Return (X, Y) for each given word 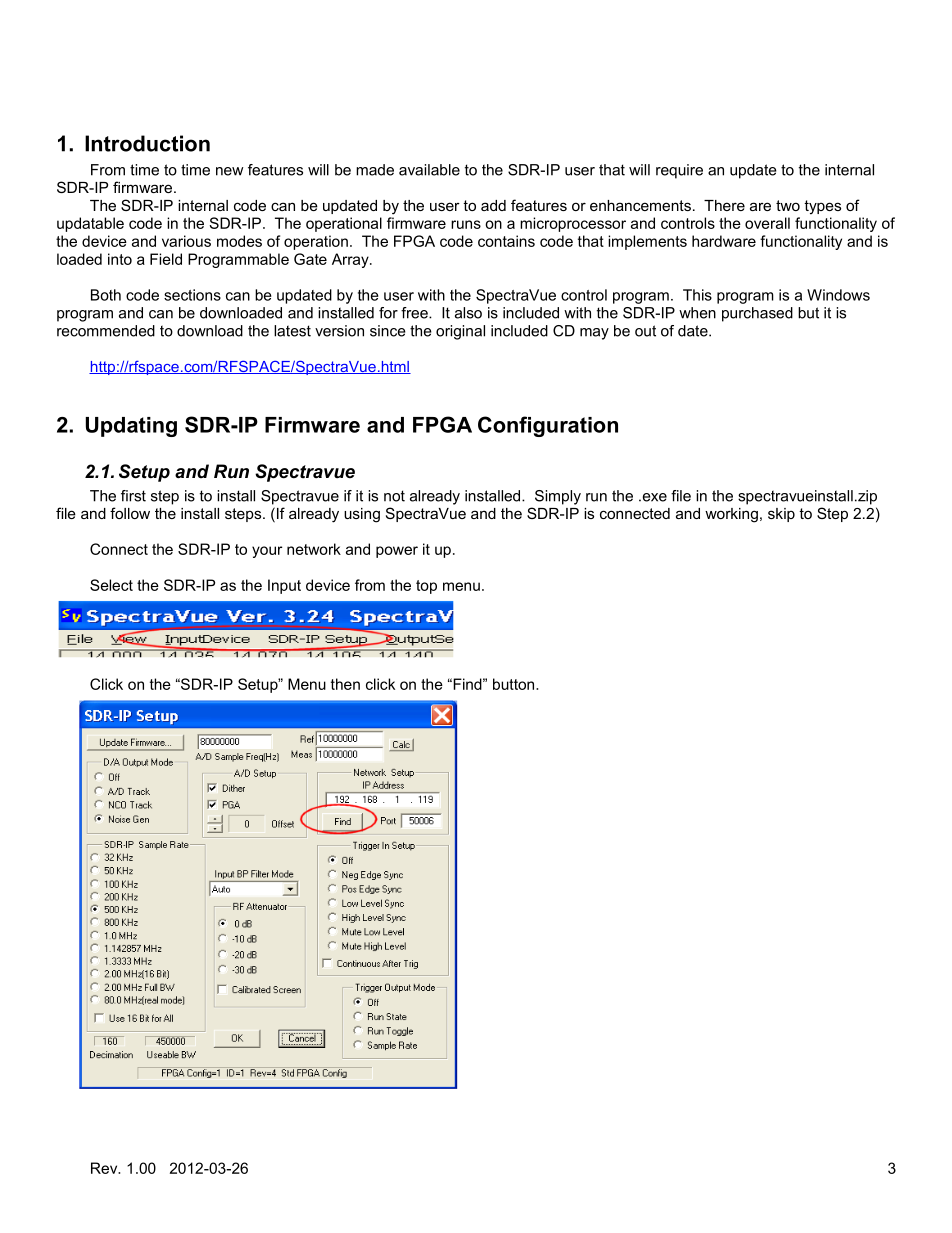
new (229, 171)
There (724, 205)
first (133, 496)
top (426, 587)
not (394, 496)
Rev (105, 1168)
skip (781, 515)
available (429, 170)
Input (284, 586)
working (731, 515)
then (345, 684)
